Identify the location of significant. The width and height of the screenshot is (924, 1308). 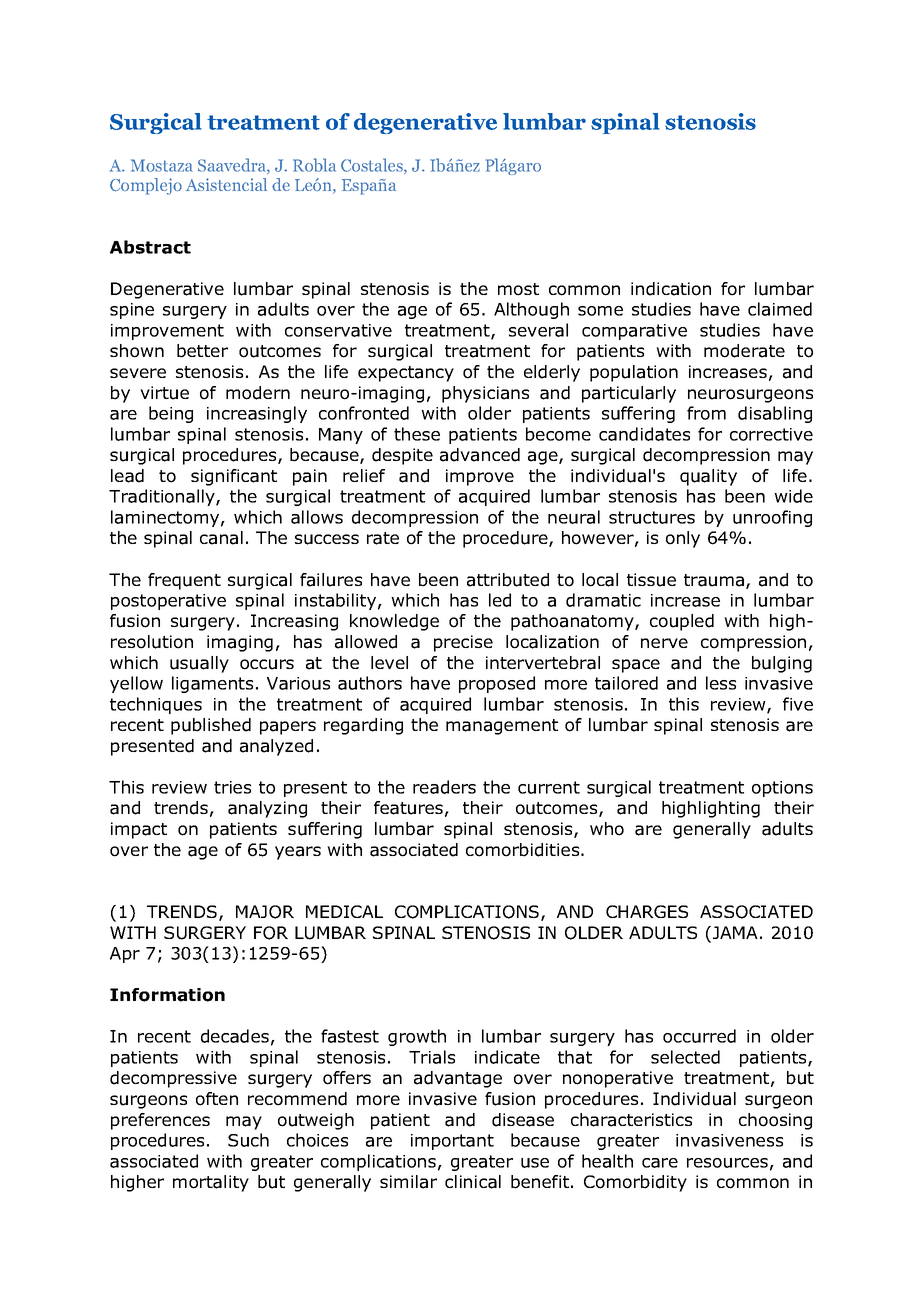
(234, 477).
